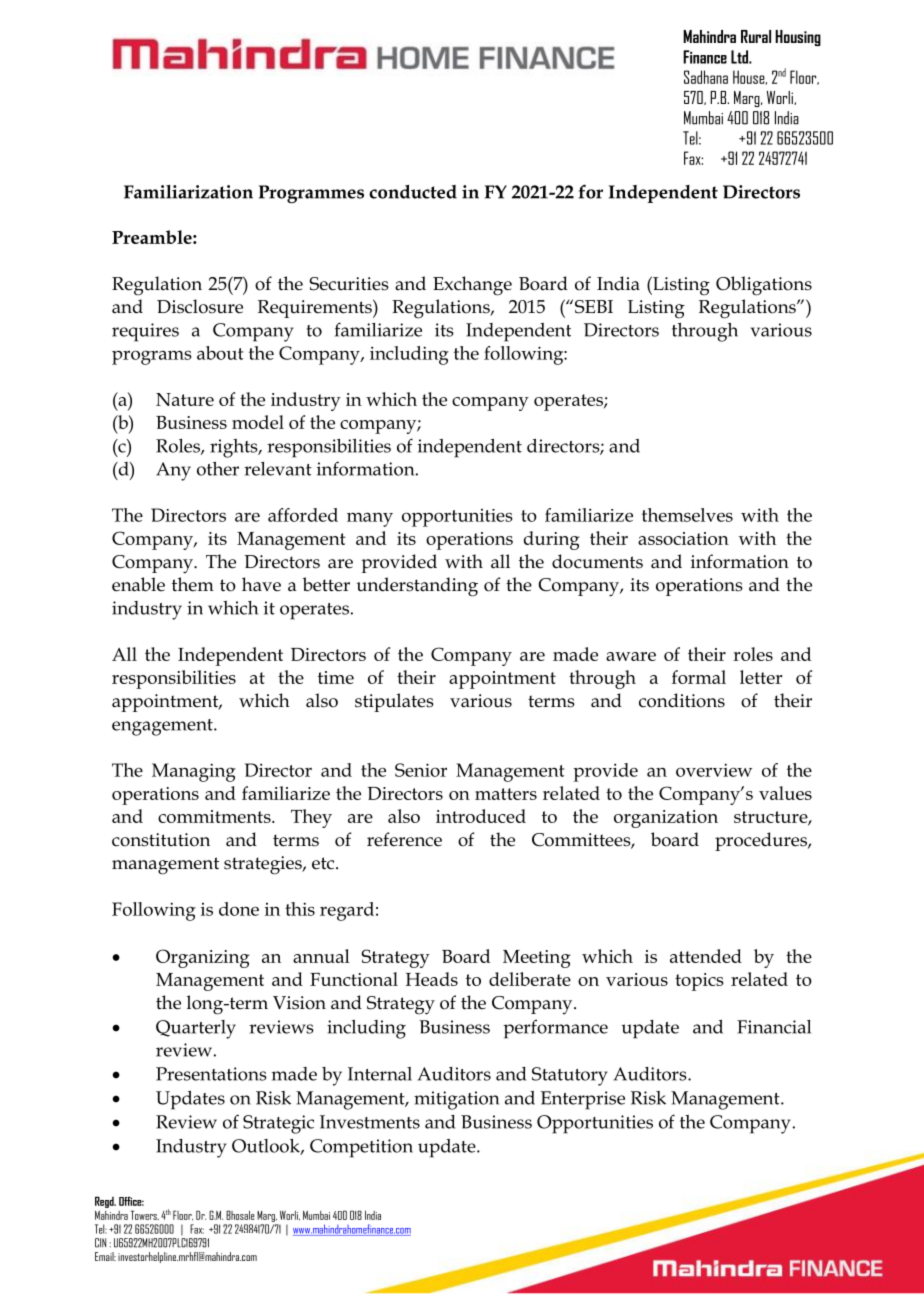 This page has width=924, height=1308. Describe the element at coordinates (188, 192) in the page. I see `Familiarization` at that location.
